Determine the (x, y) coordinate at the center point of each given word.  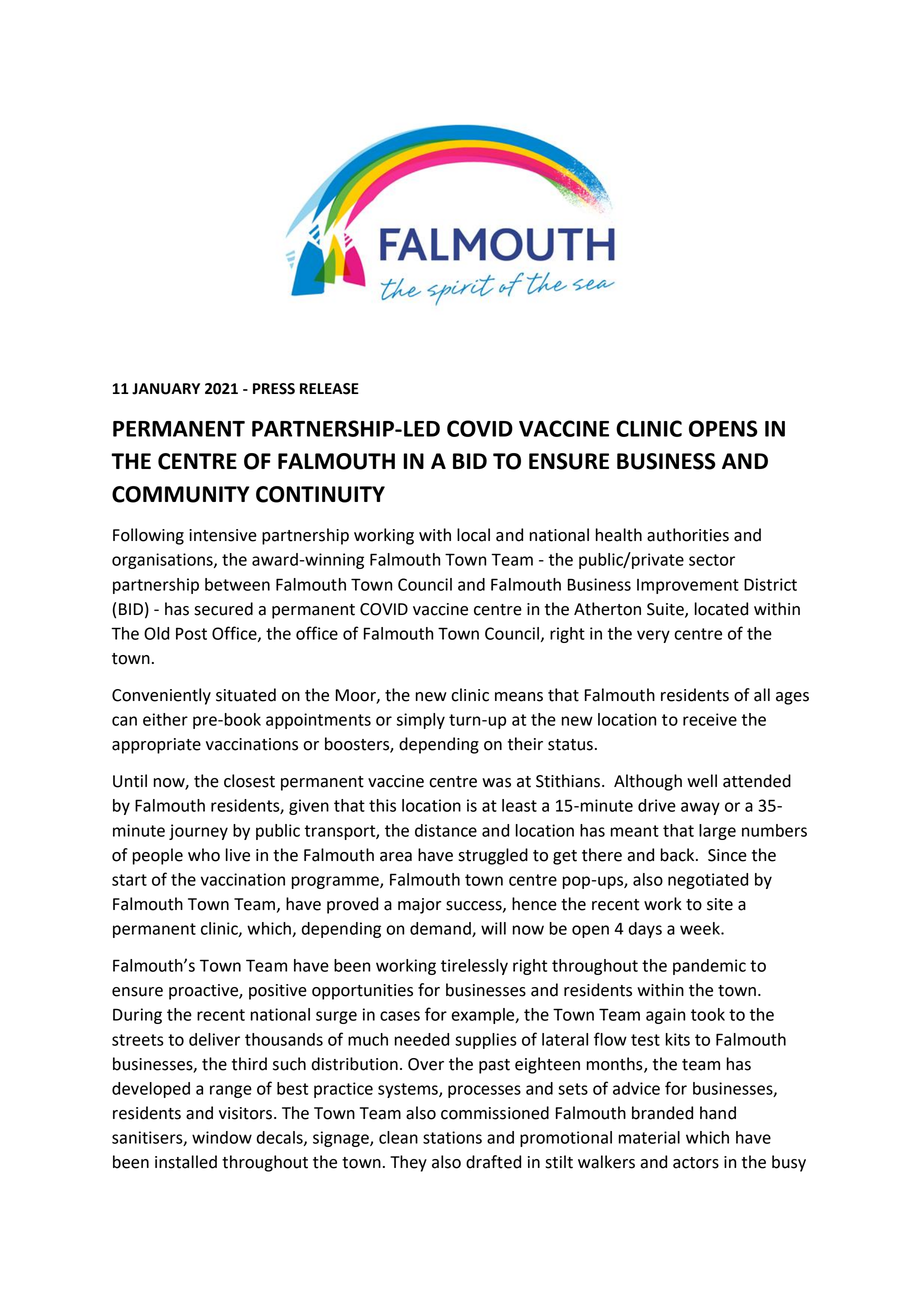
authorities (688, 535)
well (702, 781)
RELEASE (329, 389)
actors (696, 1163)
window (222, 1137)
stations (452, 1137)
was (496, 783)
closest (249, 781)
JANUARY (166, 389)
